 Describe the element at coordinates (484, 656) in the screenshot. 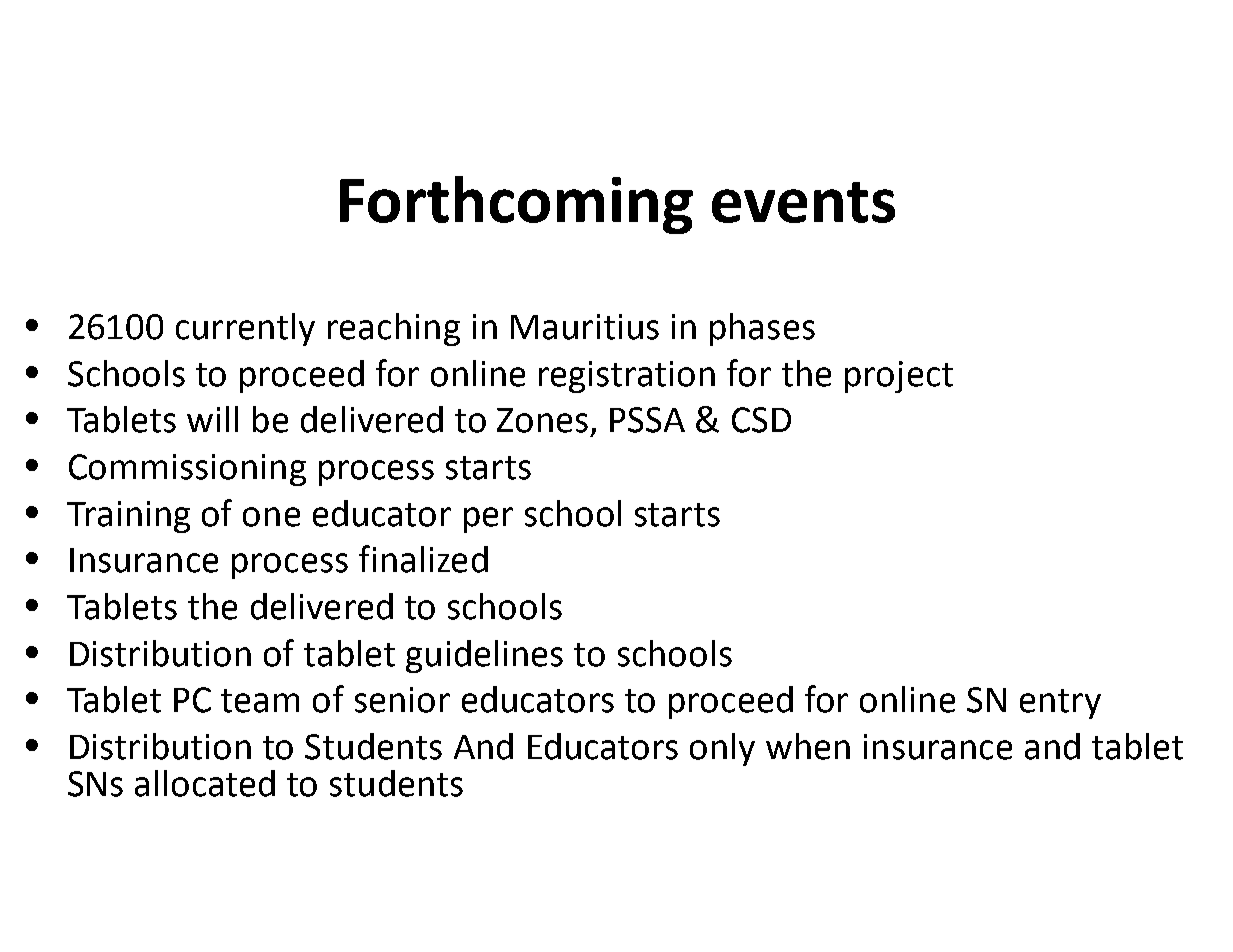

I see `guidelines` at that location.
